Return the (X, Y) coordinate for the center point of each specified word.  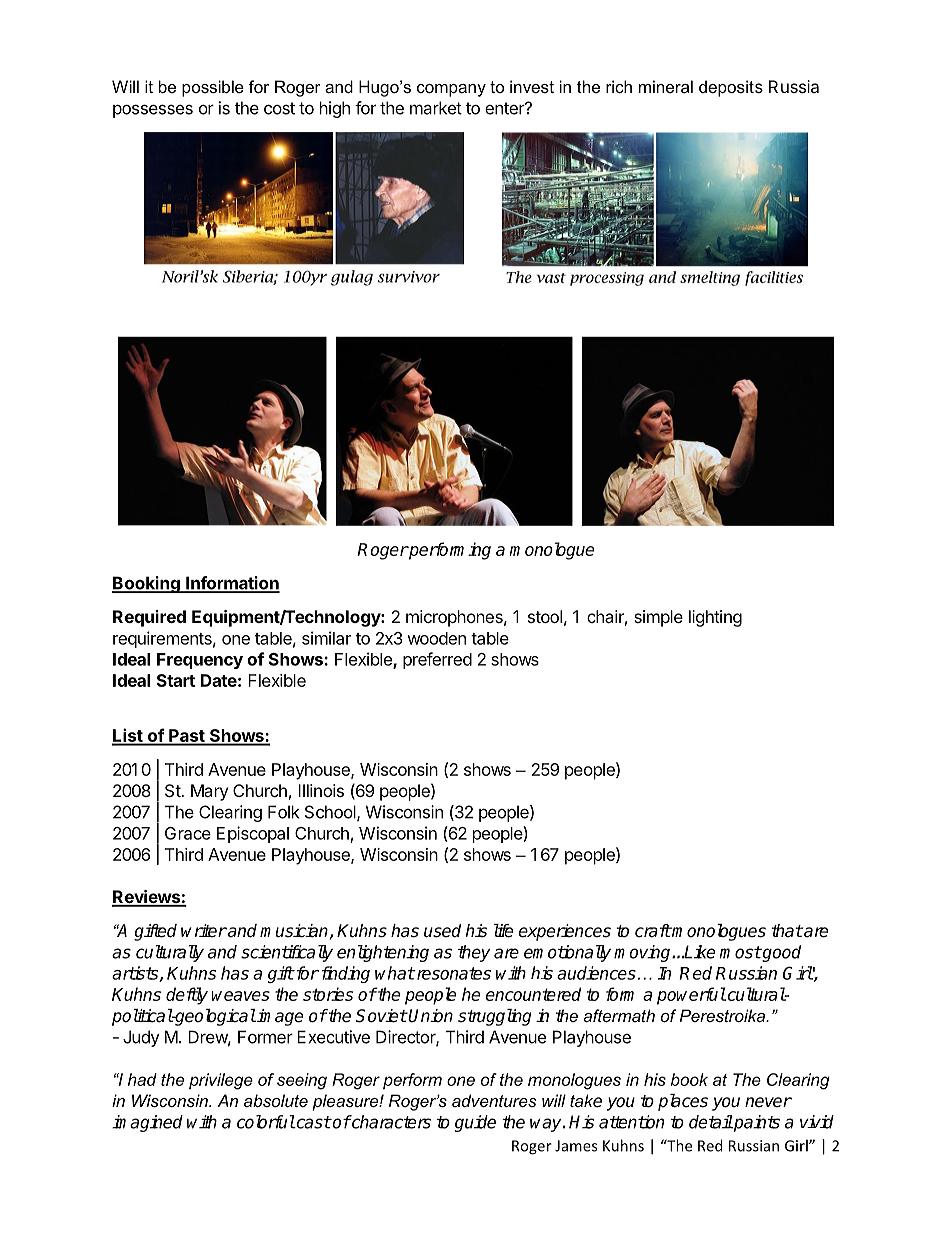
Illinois (321, 790)
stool (545, 616)
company (451, 90)
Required (149, 618)
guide (475, 1123)
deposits (731, 88)
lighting (715, 618)
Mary (209, 792)
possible (213, 88)
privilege (221, 1081)
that (787, 930)
